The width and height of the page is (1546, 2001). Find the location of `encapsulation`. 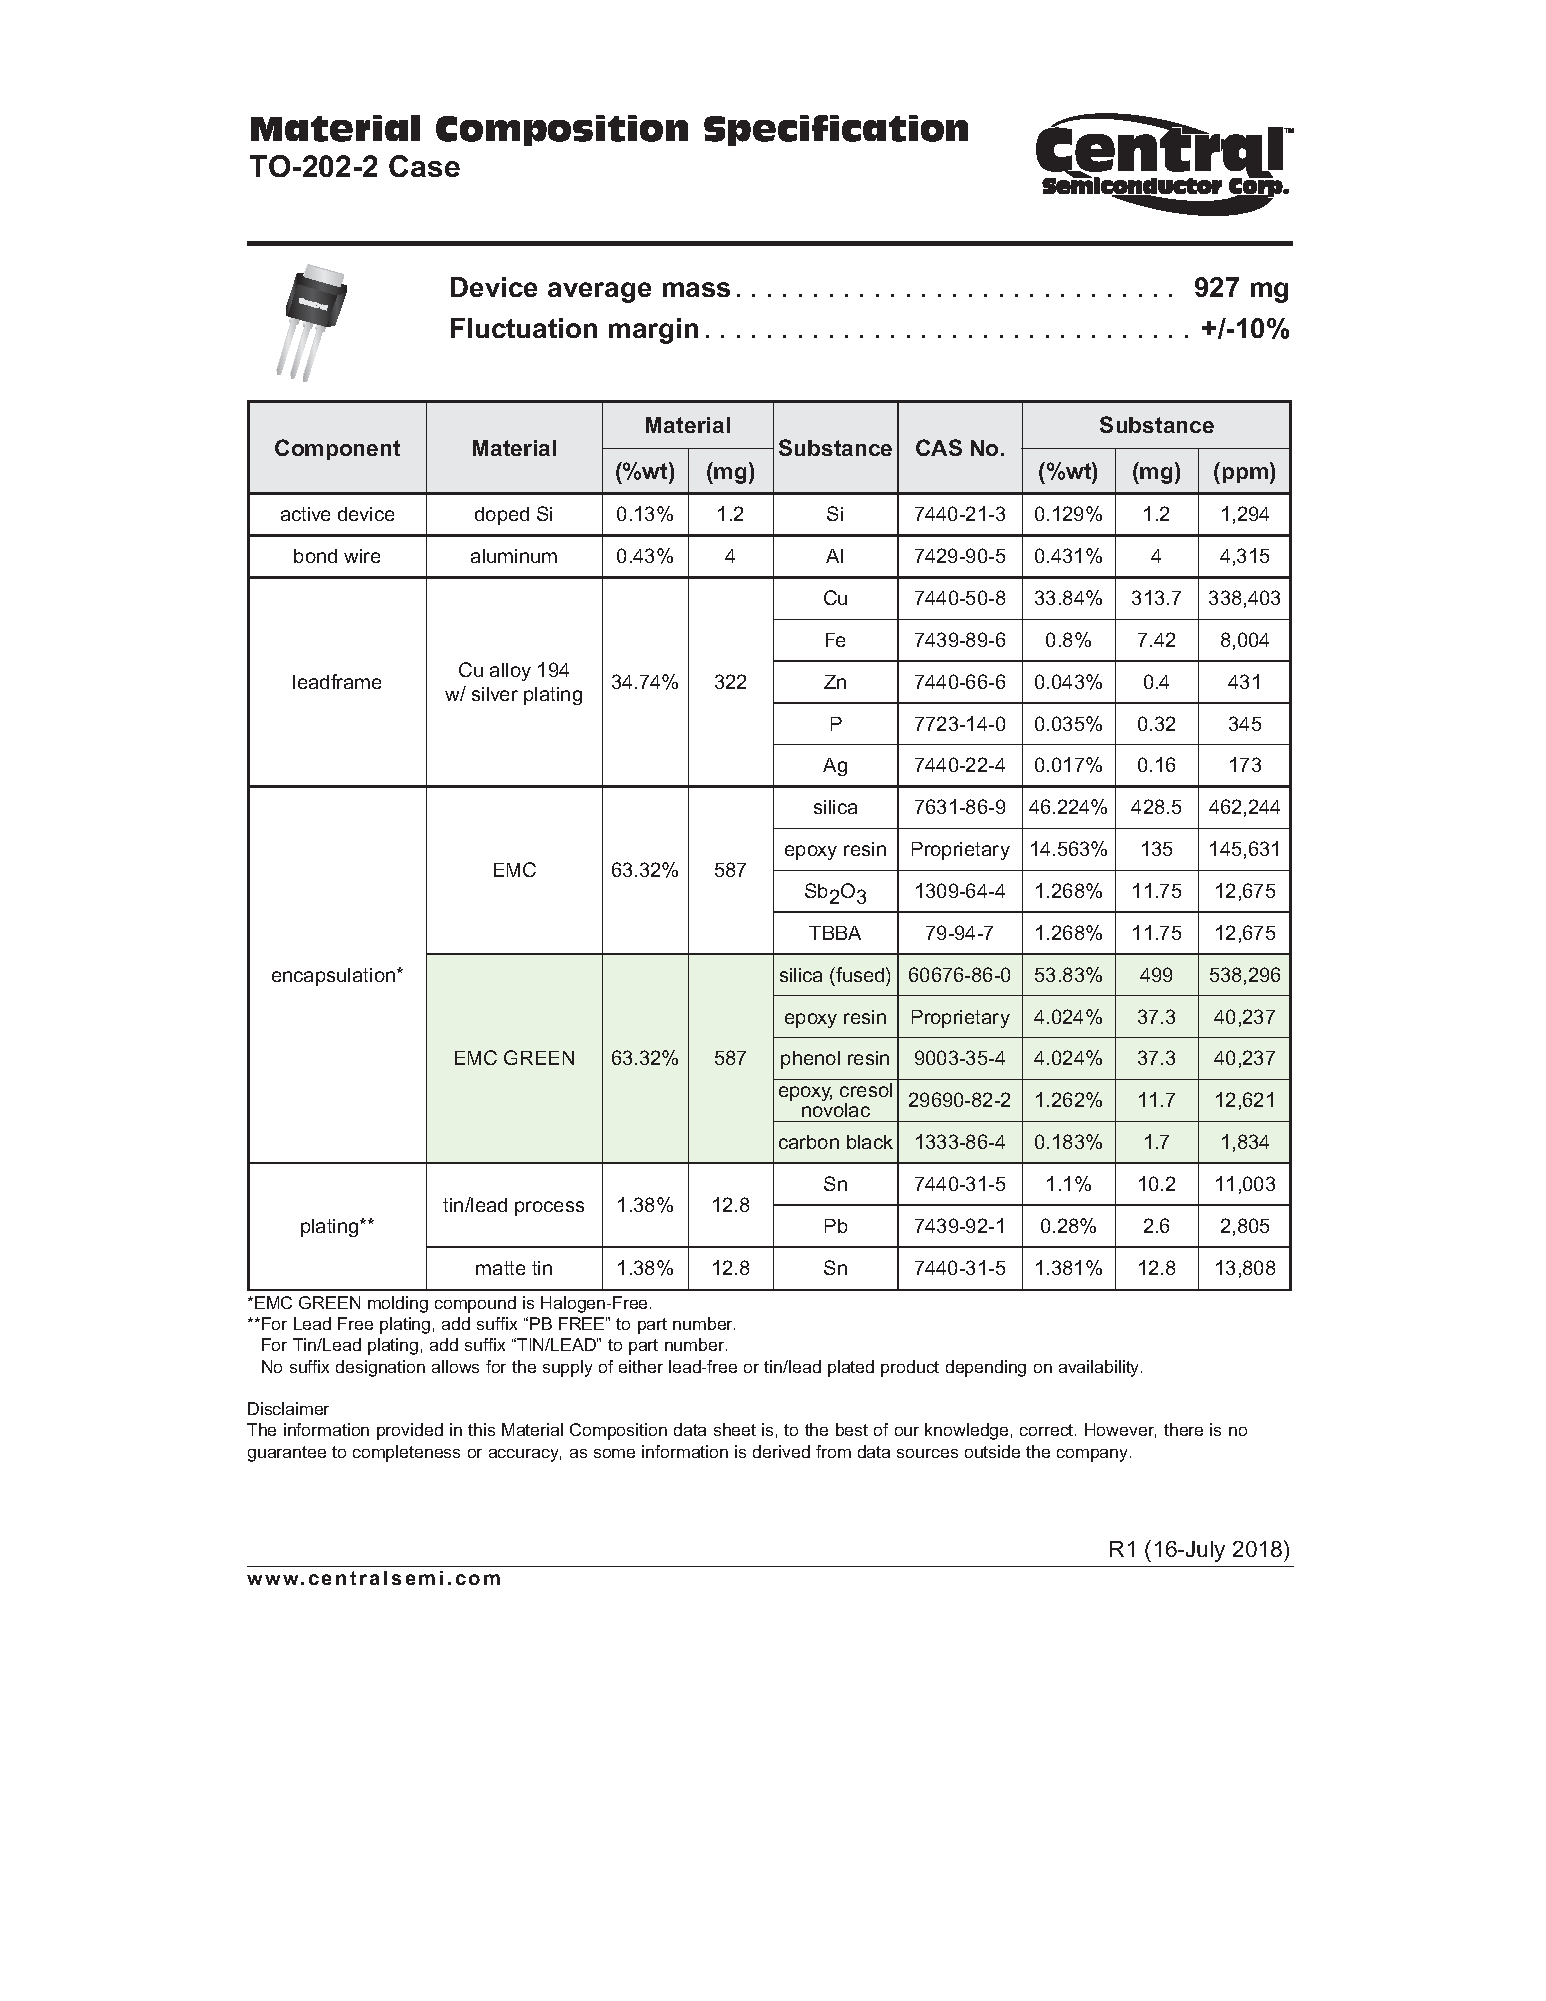

encapsulation is located at coordinates (335, 977).
